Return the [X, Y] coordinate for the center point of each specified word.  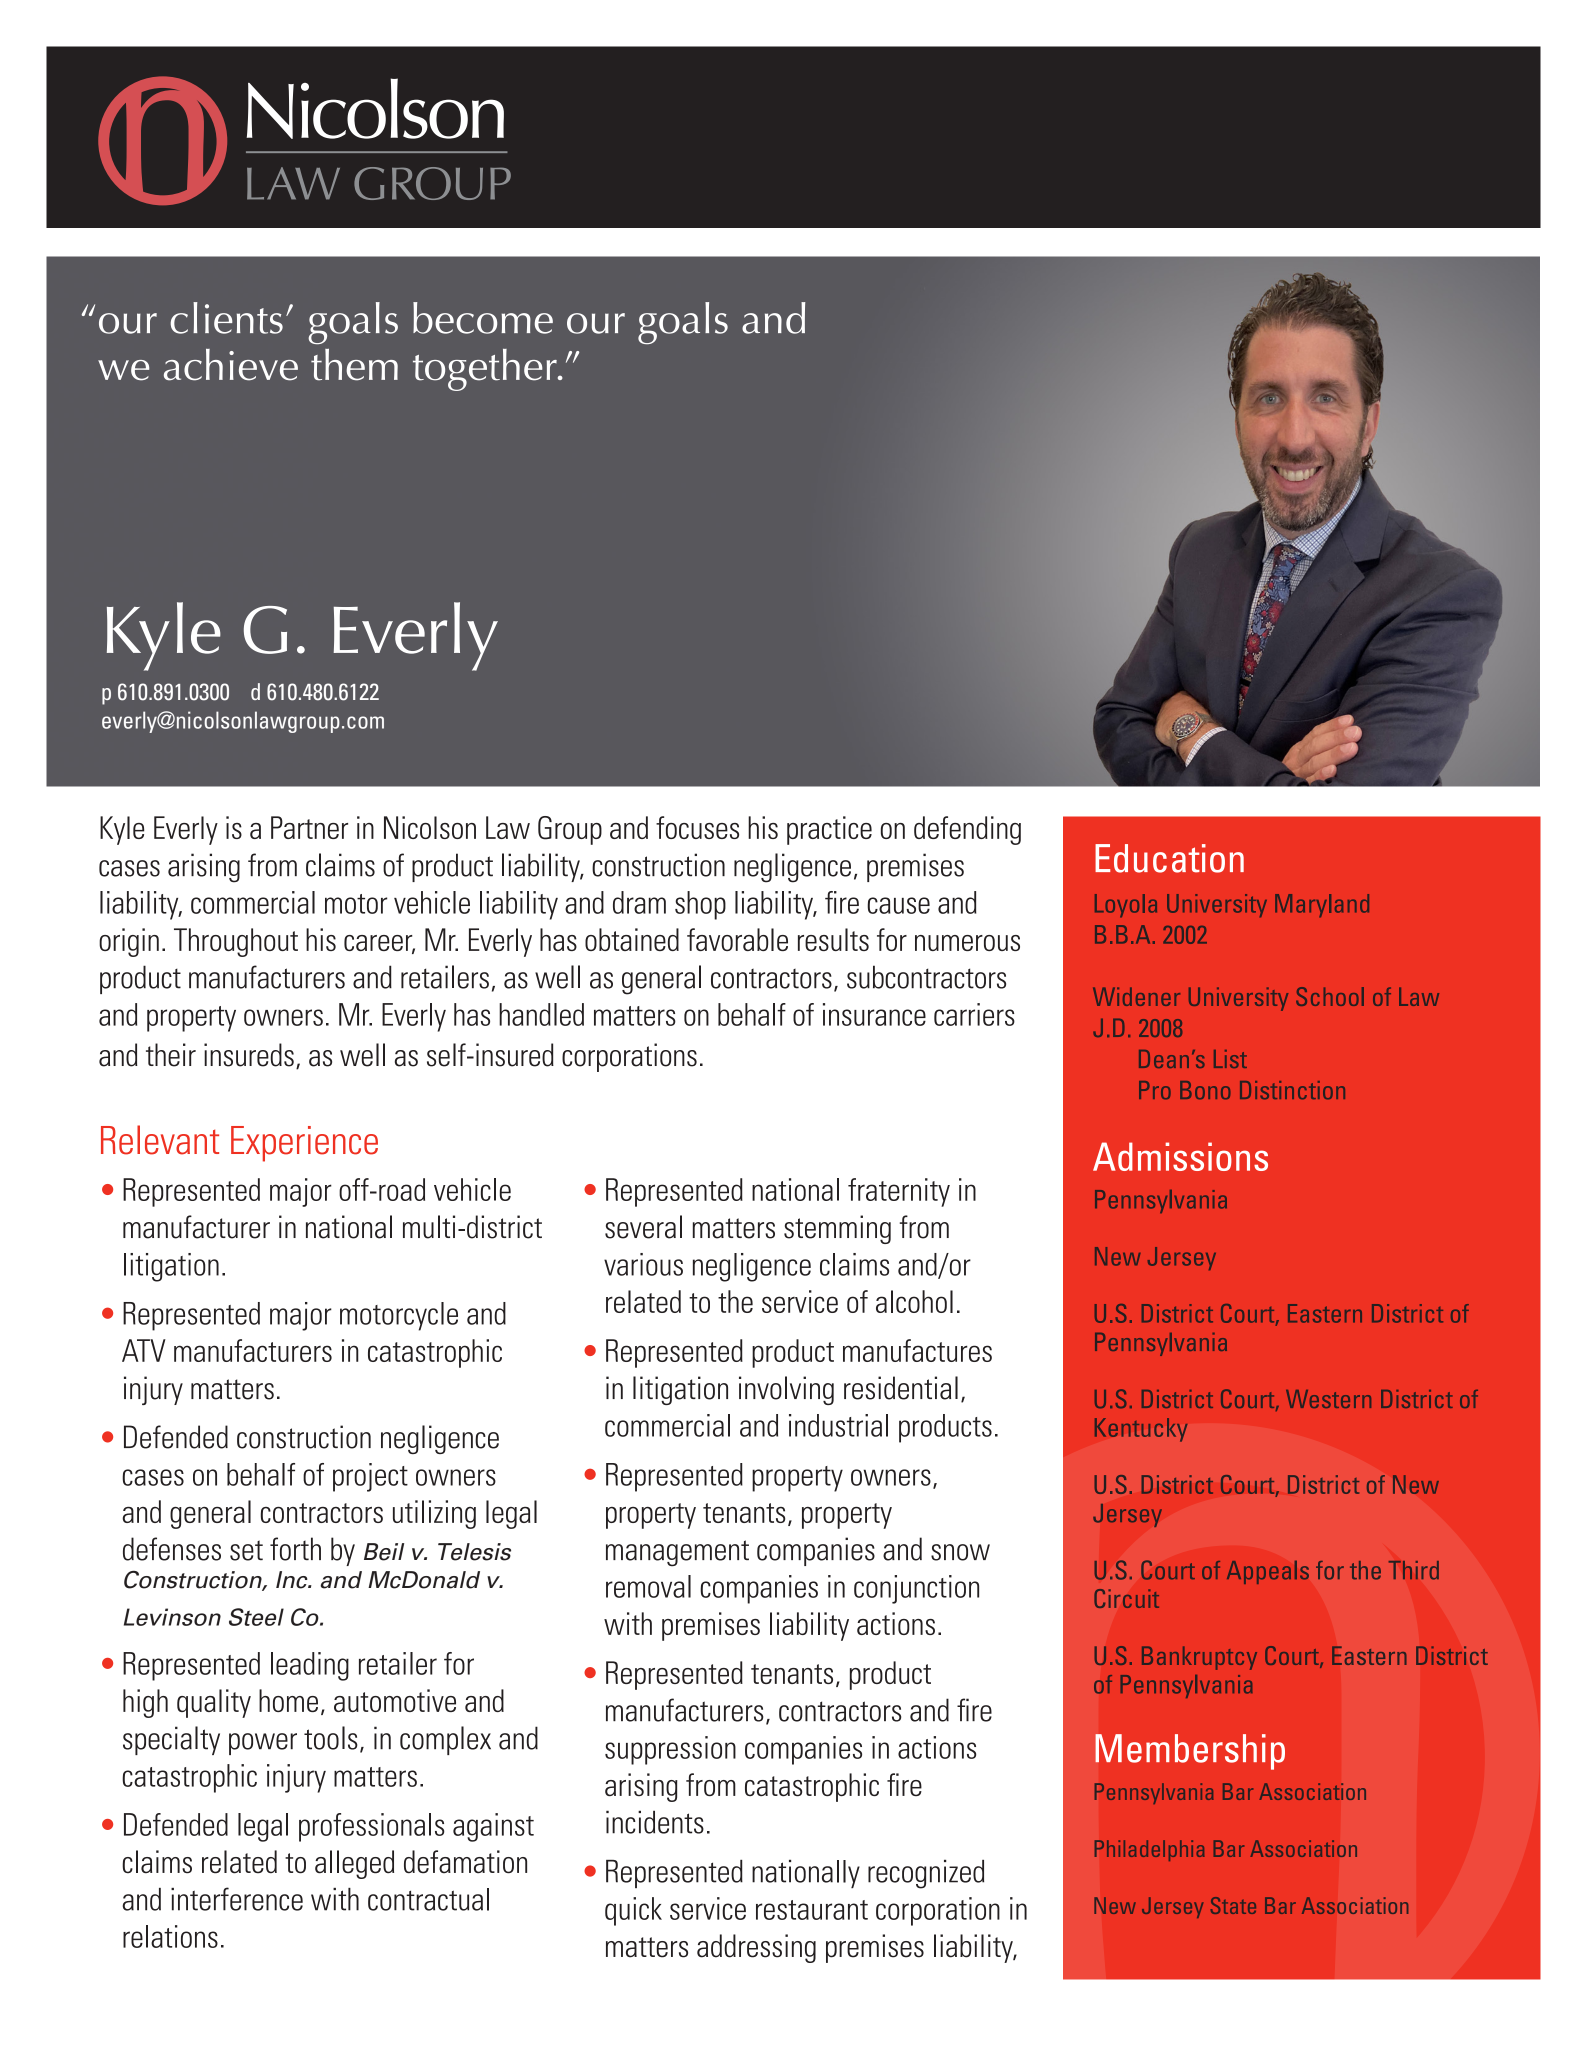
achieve [231, 365]
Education [1169, 858]
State [1233, 1905]
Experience [304, 1144]
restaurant [812, 1910]
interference [237, 1899]
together [486, 370]
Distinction [1292, 1090]
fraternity [899, 1192]
